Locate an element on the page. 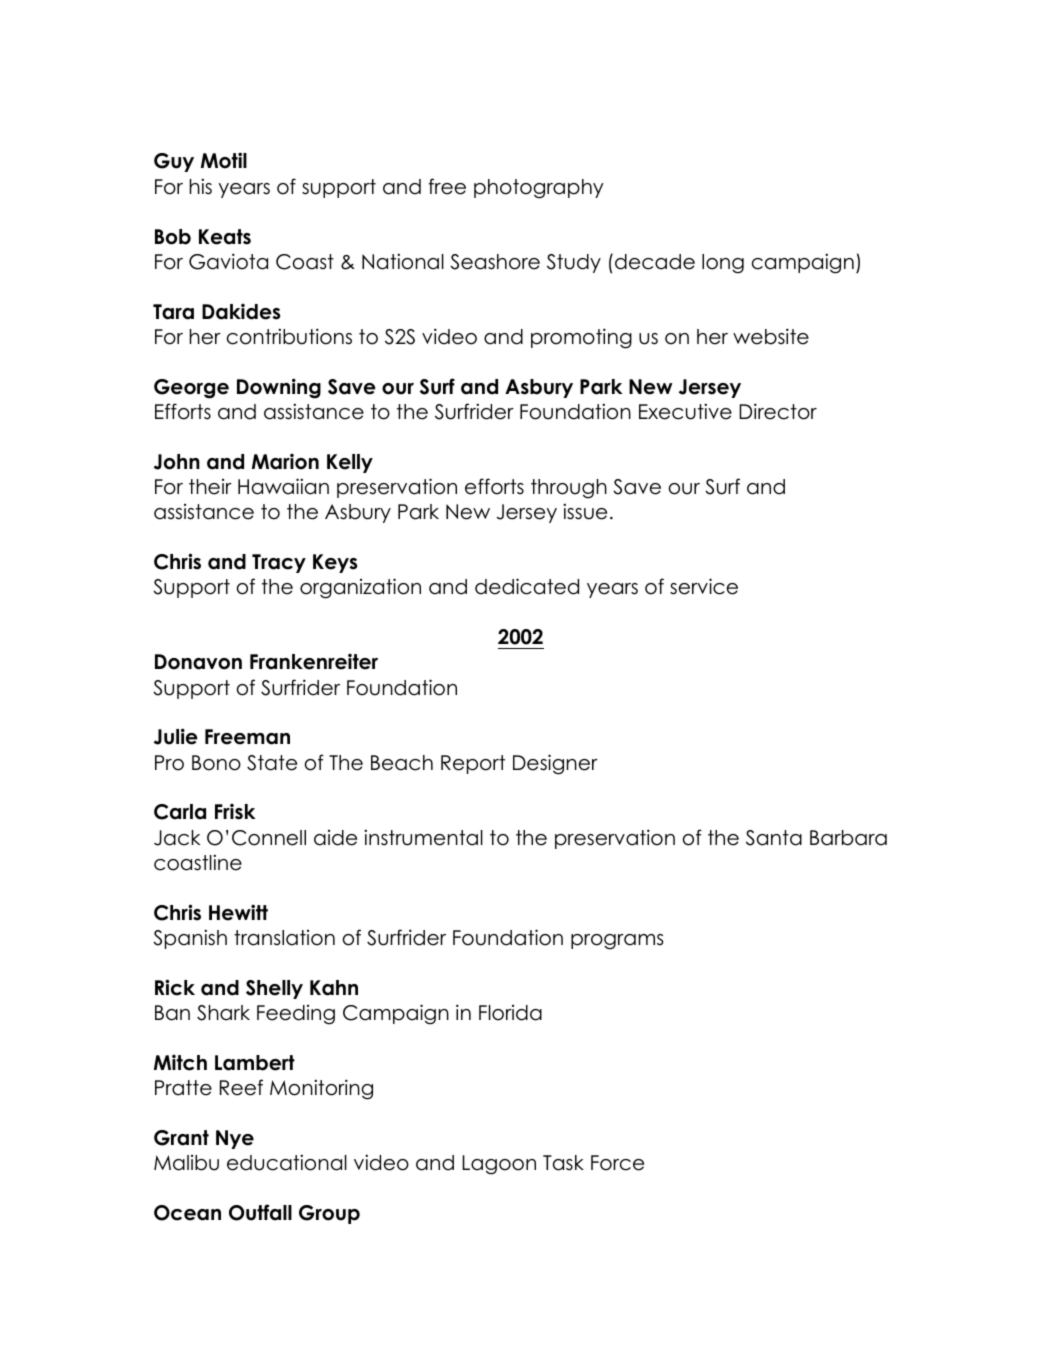  photography is located at coordinates (539, 189).
